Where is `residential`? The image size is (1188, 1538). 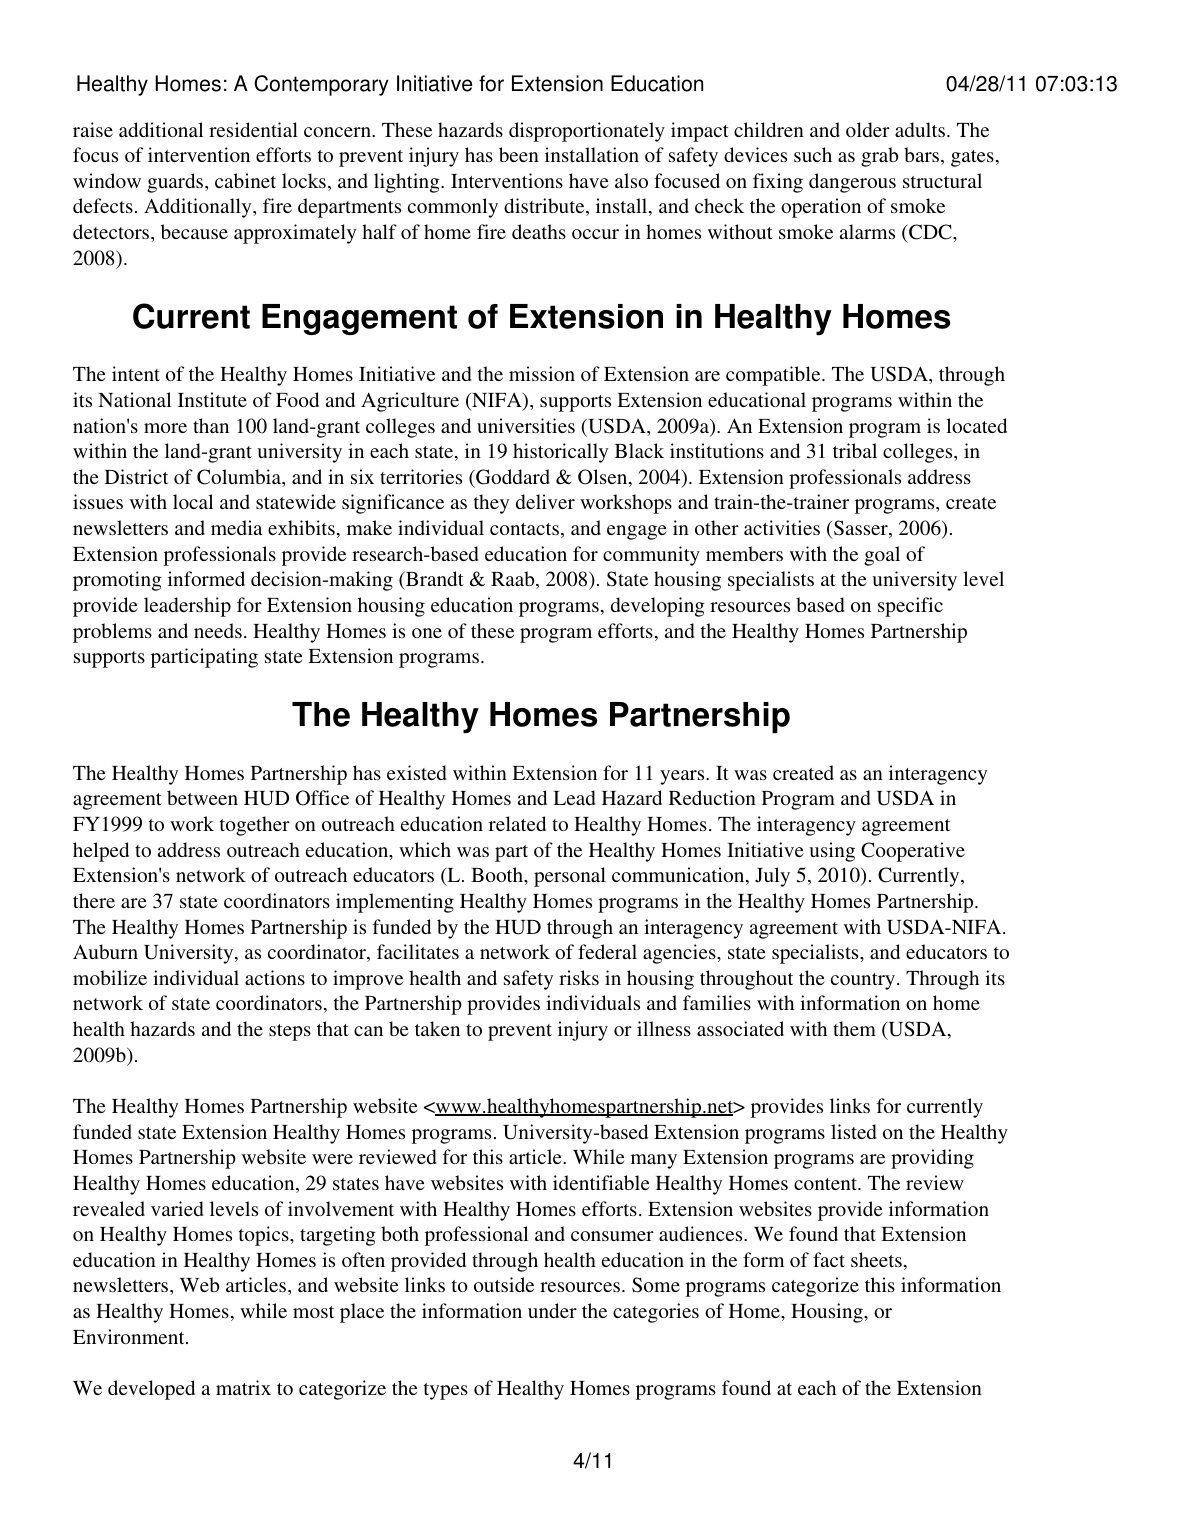
residential is located at coordinates (253, 129).
